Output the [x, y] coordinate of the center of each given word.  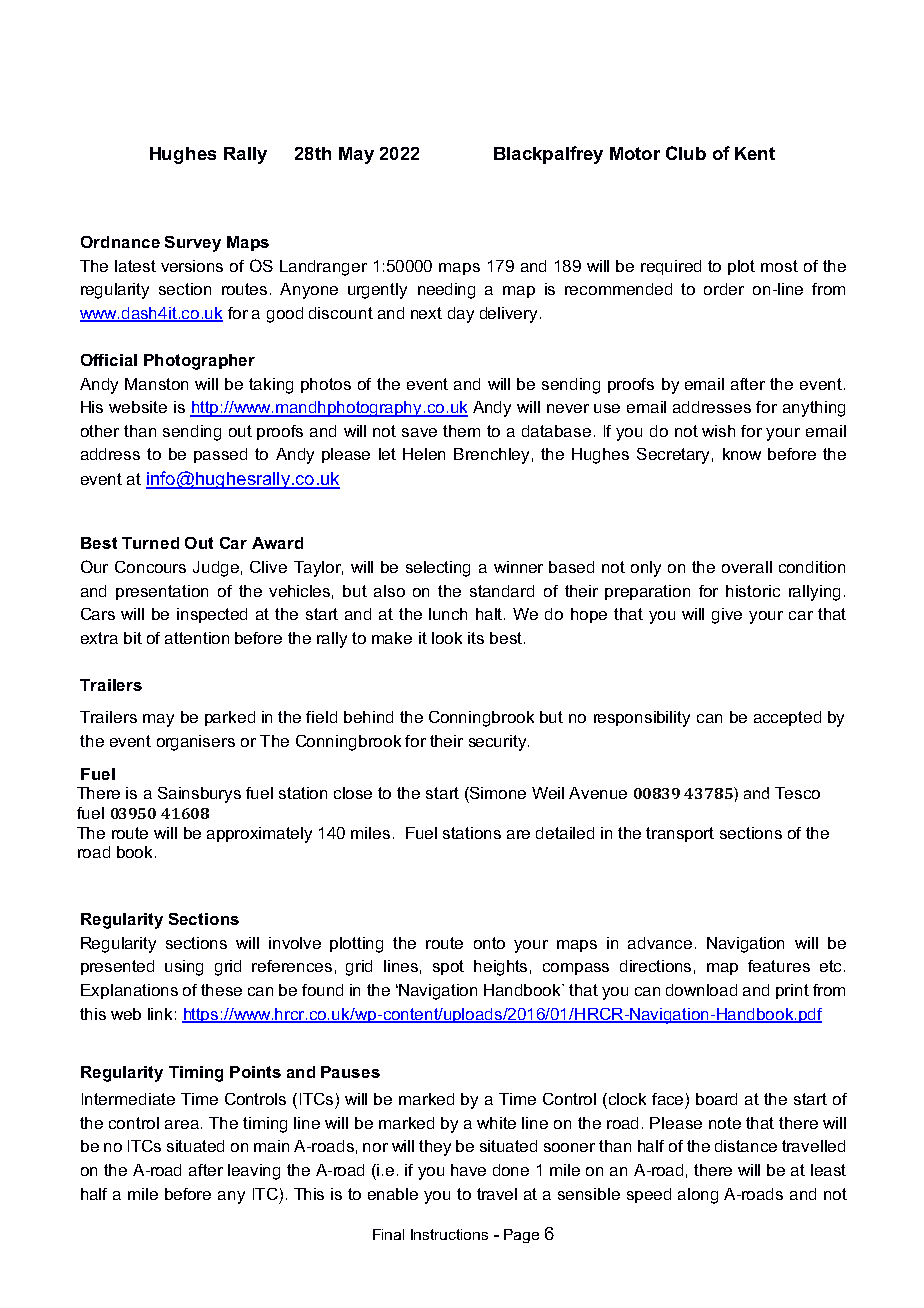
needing [446, 291]
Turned [150, 543]
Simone [497, 793]
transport [680, 834]
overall [747, 567]
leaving [254, 1172]
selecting [438, 569]
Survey [193, 244]
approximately [259, 835]
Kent [755, 153]
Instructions [449, 1234]
